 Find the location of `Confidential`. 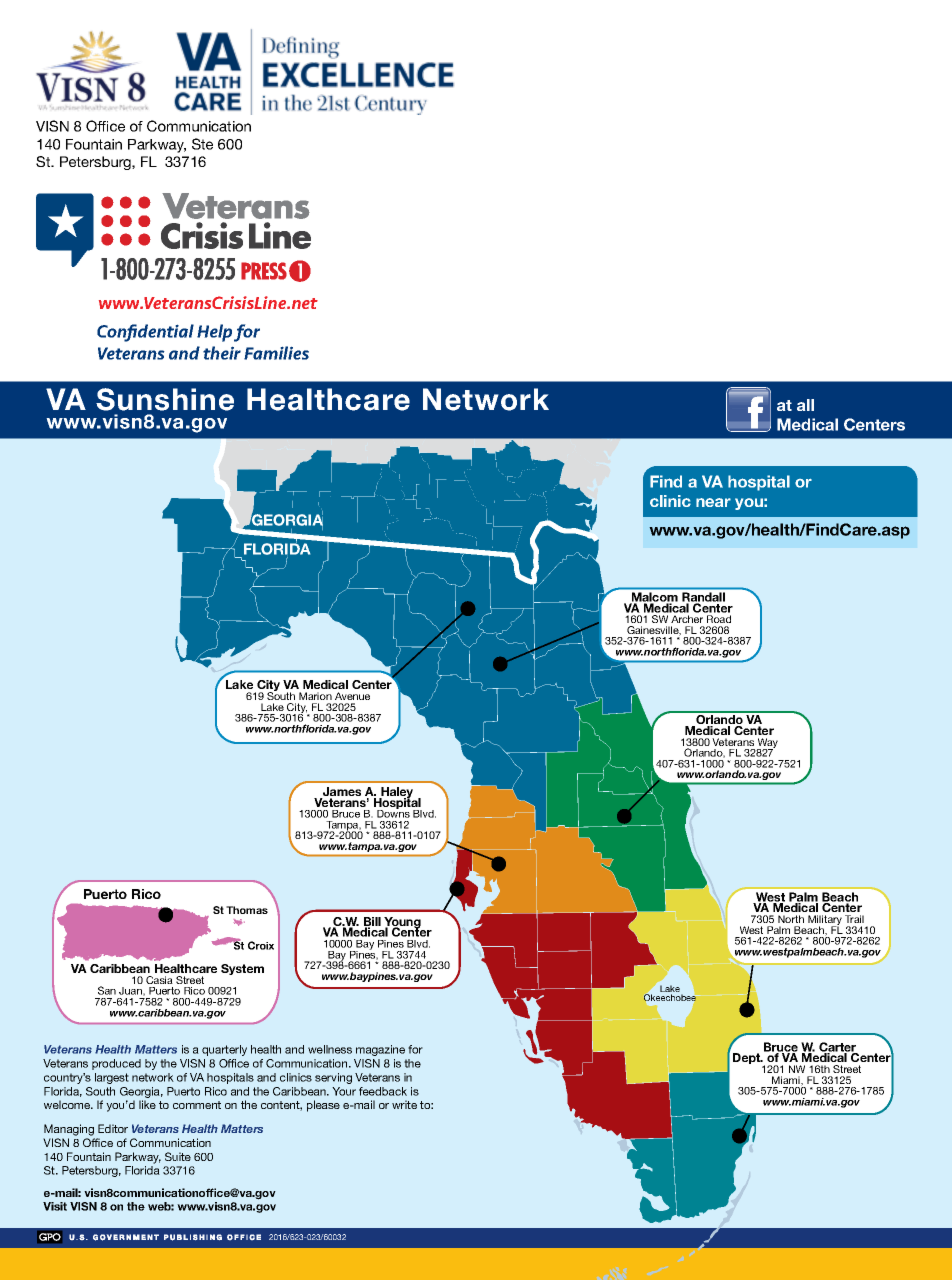

Confidential is located at coordinates (145, 333).
